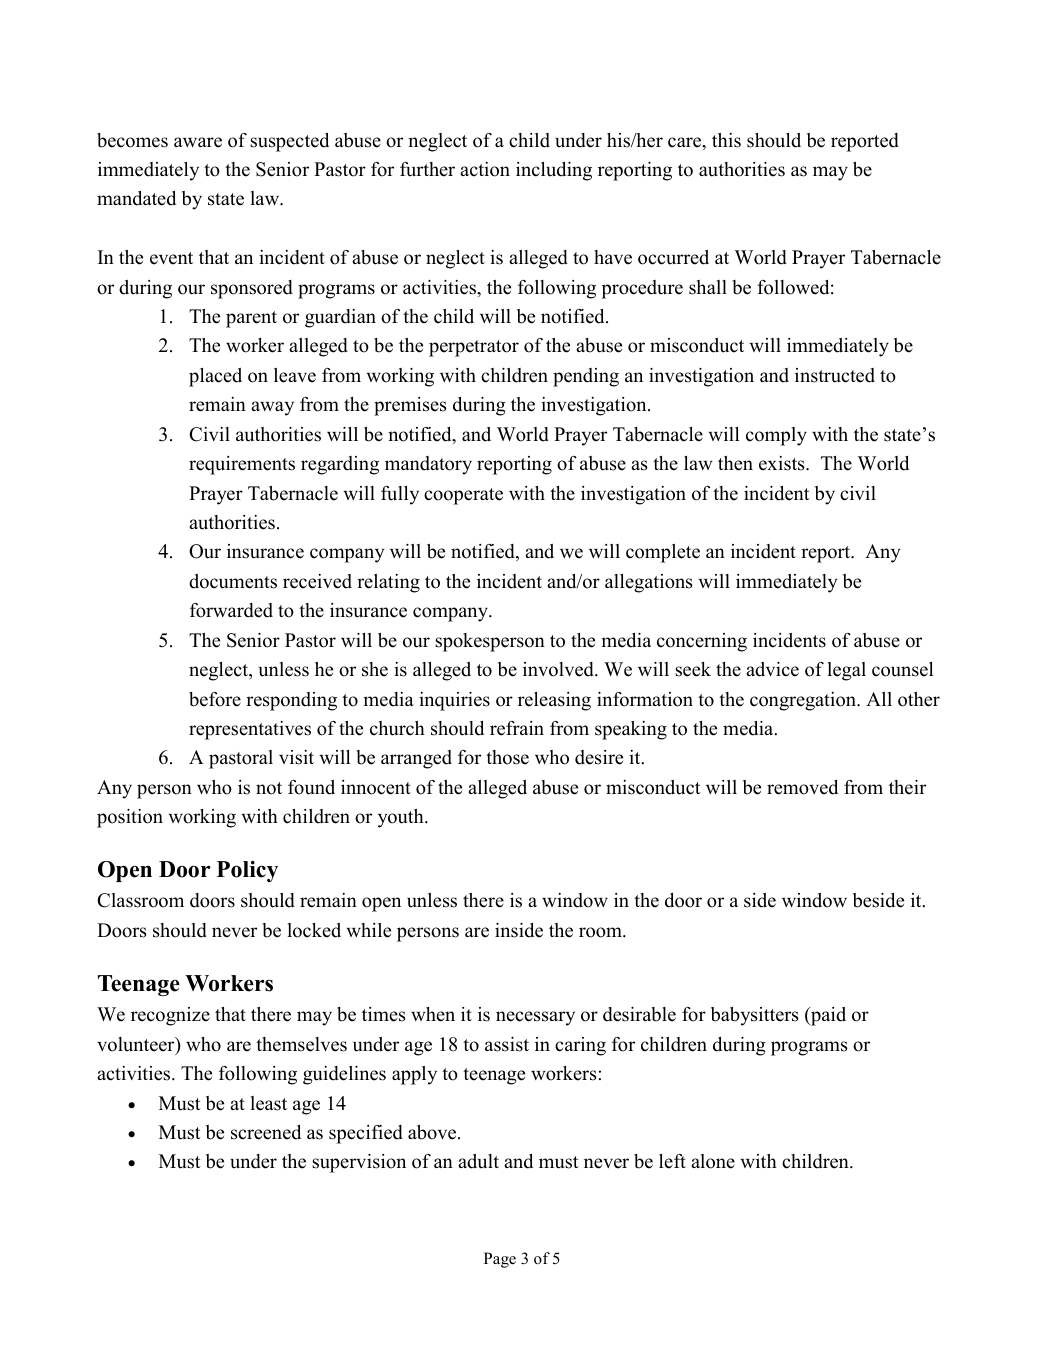 The height and width of the image is (1351, 1044). Describe the element at coordinates (713, 1161) in the image. I see `alone` at that location.
